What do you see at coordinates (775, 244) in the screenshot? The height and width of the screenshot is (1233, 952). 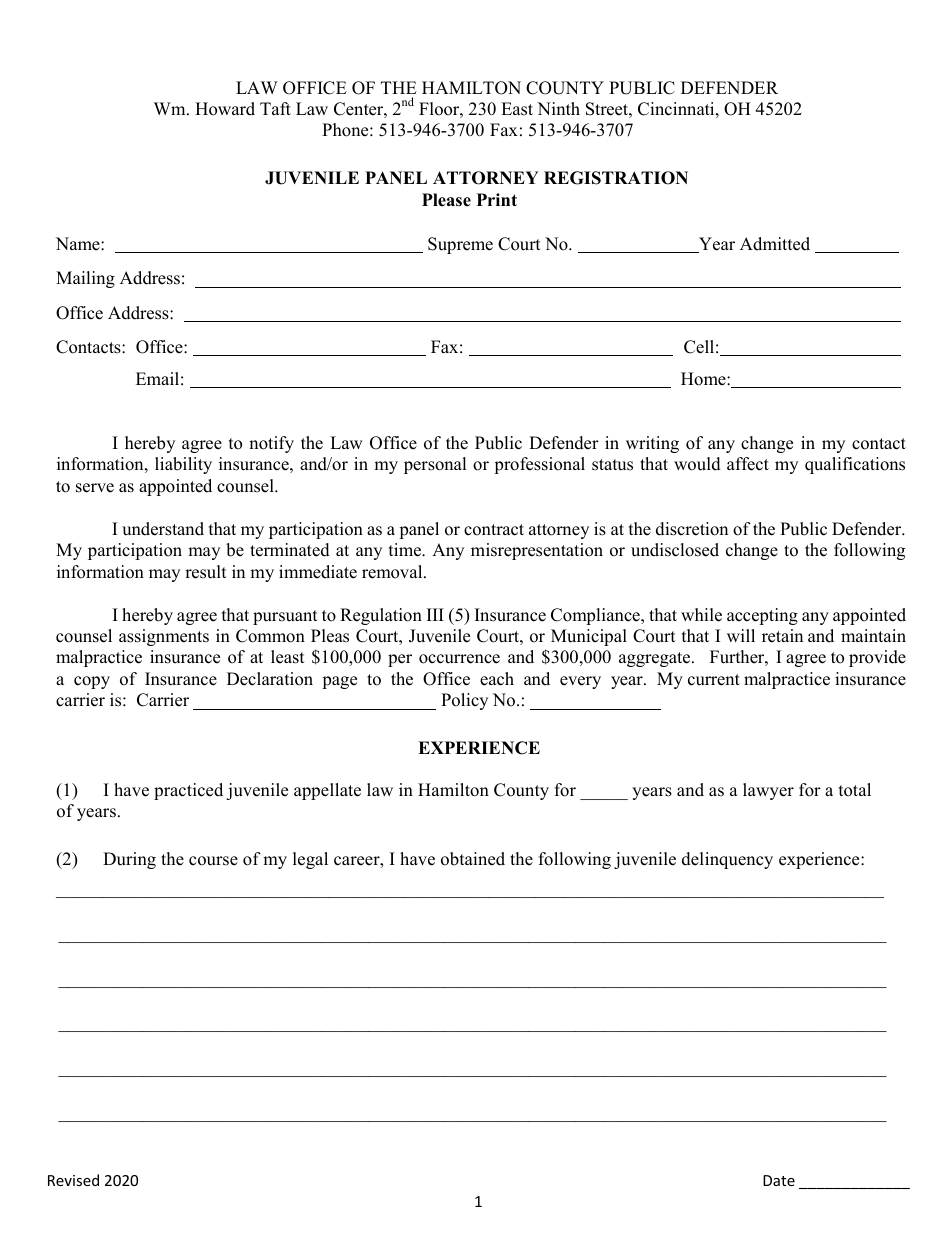 I see `Admitted` at bounding box center [775, 244].
